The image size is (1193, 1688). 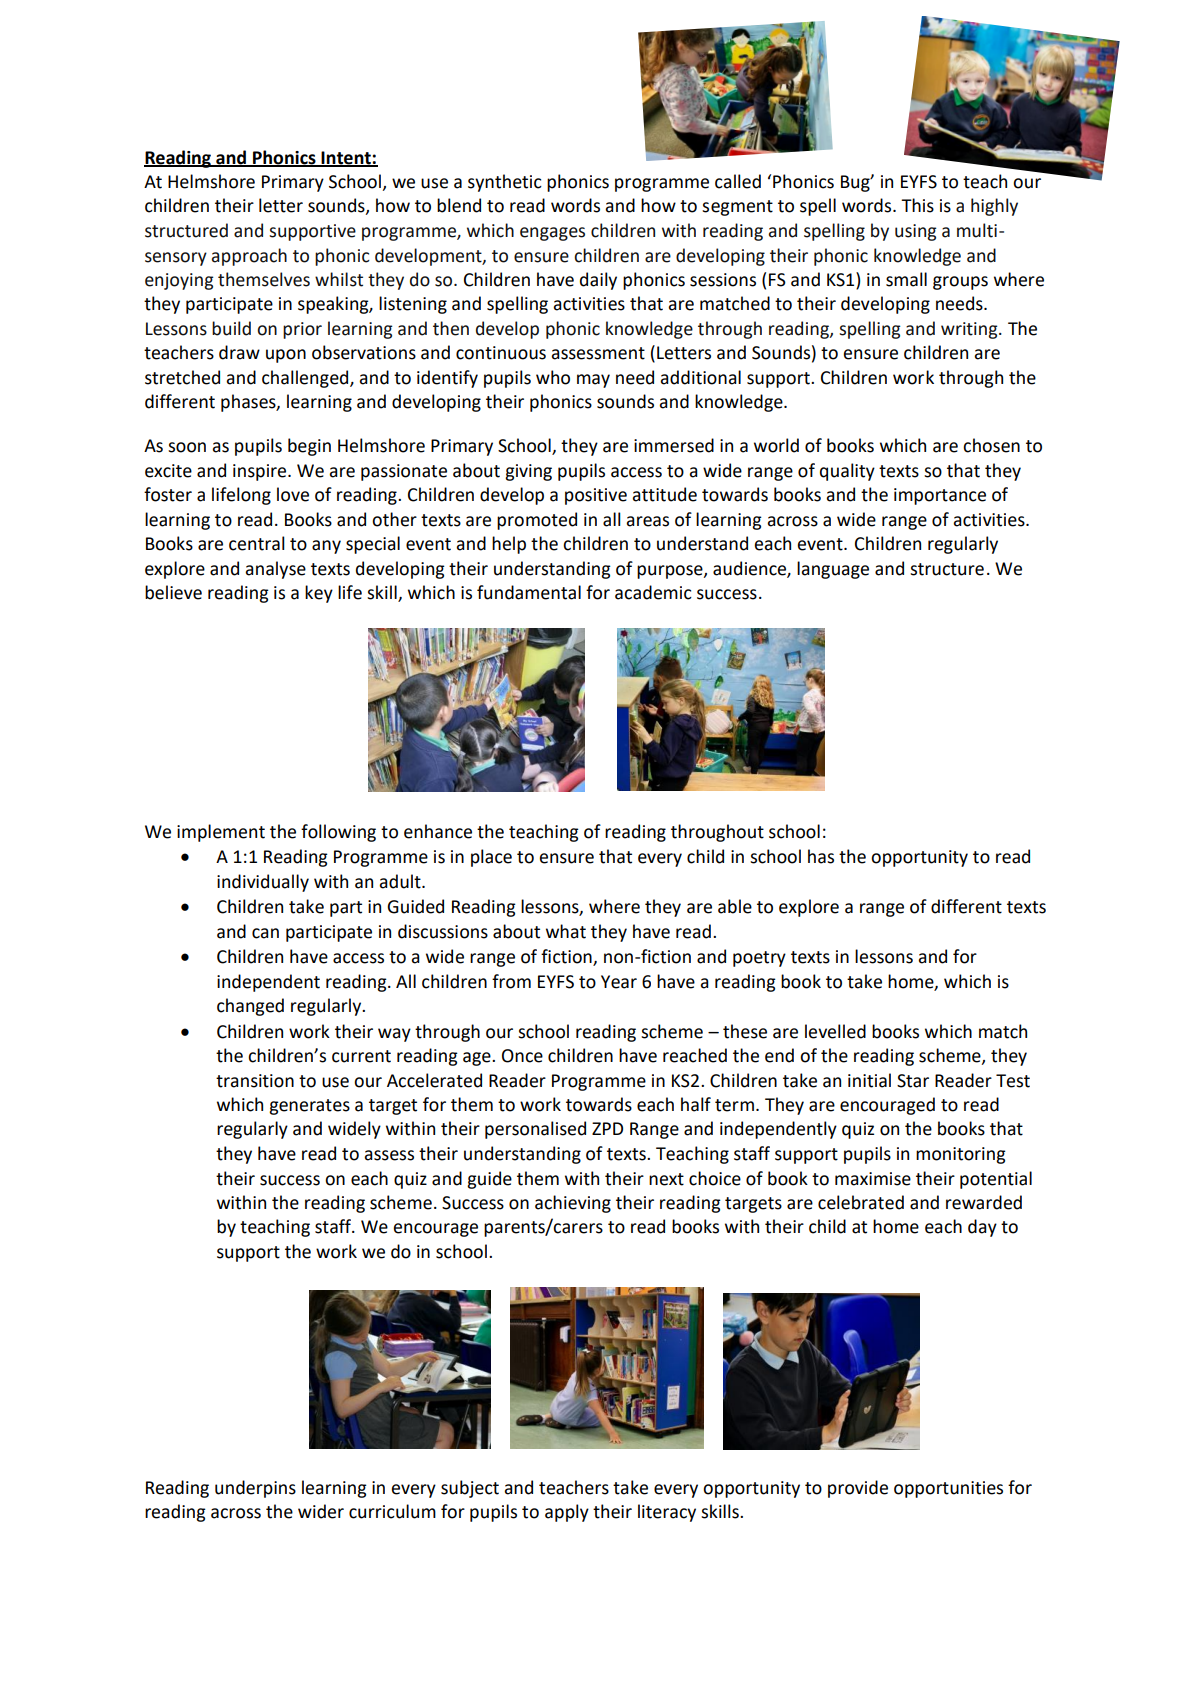 I want to click on implement, so click(x=221, y=833).
